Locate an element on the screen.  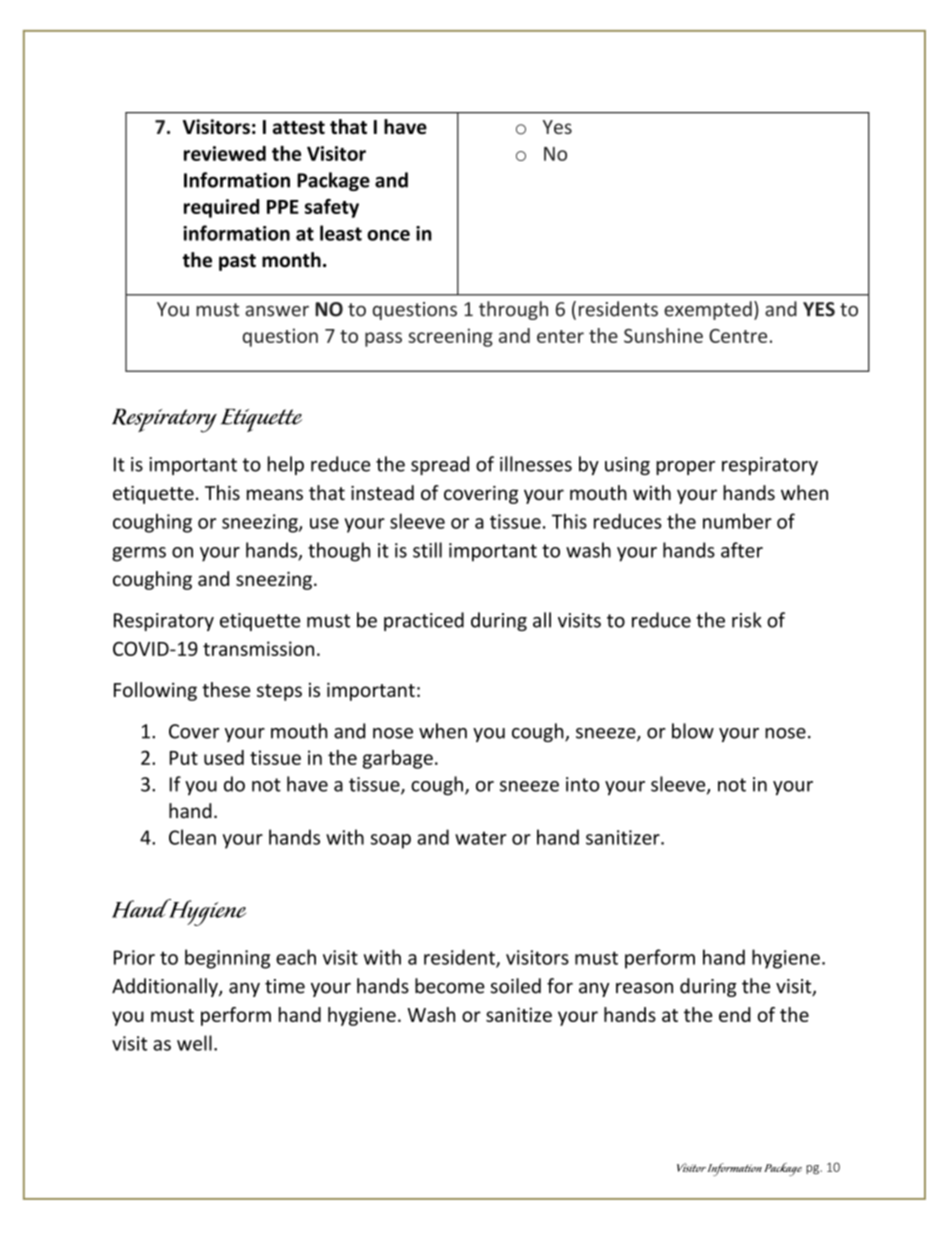
become is located at coordinates (450, 986).
